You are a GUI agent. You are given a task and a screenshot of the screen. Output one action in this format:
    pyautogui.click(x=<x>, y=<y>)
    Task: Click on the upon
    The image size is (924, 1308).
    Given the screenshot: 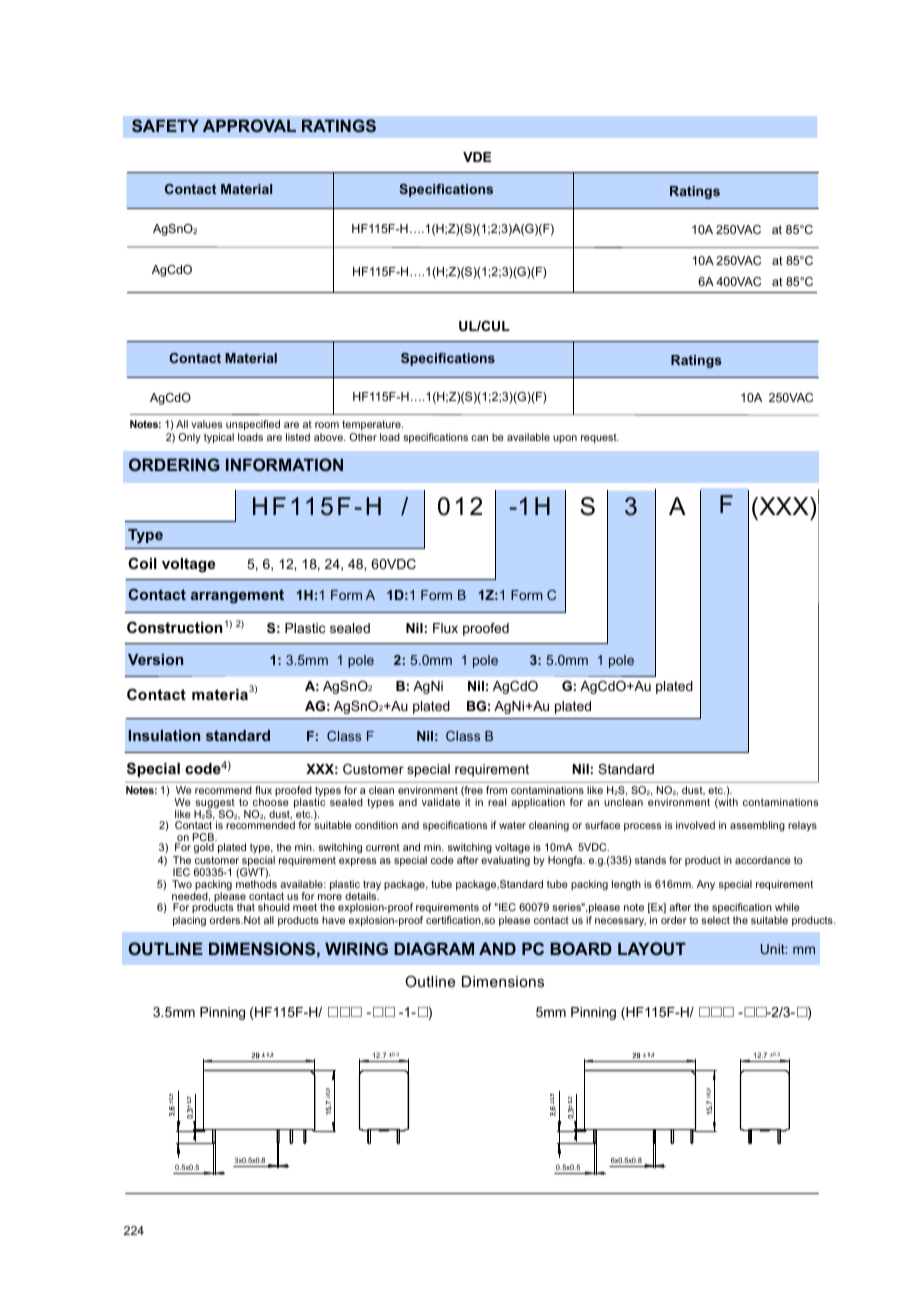 What is the action you would take?
    pyautogui.click(x=565, y=439)
